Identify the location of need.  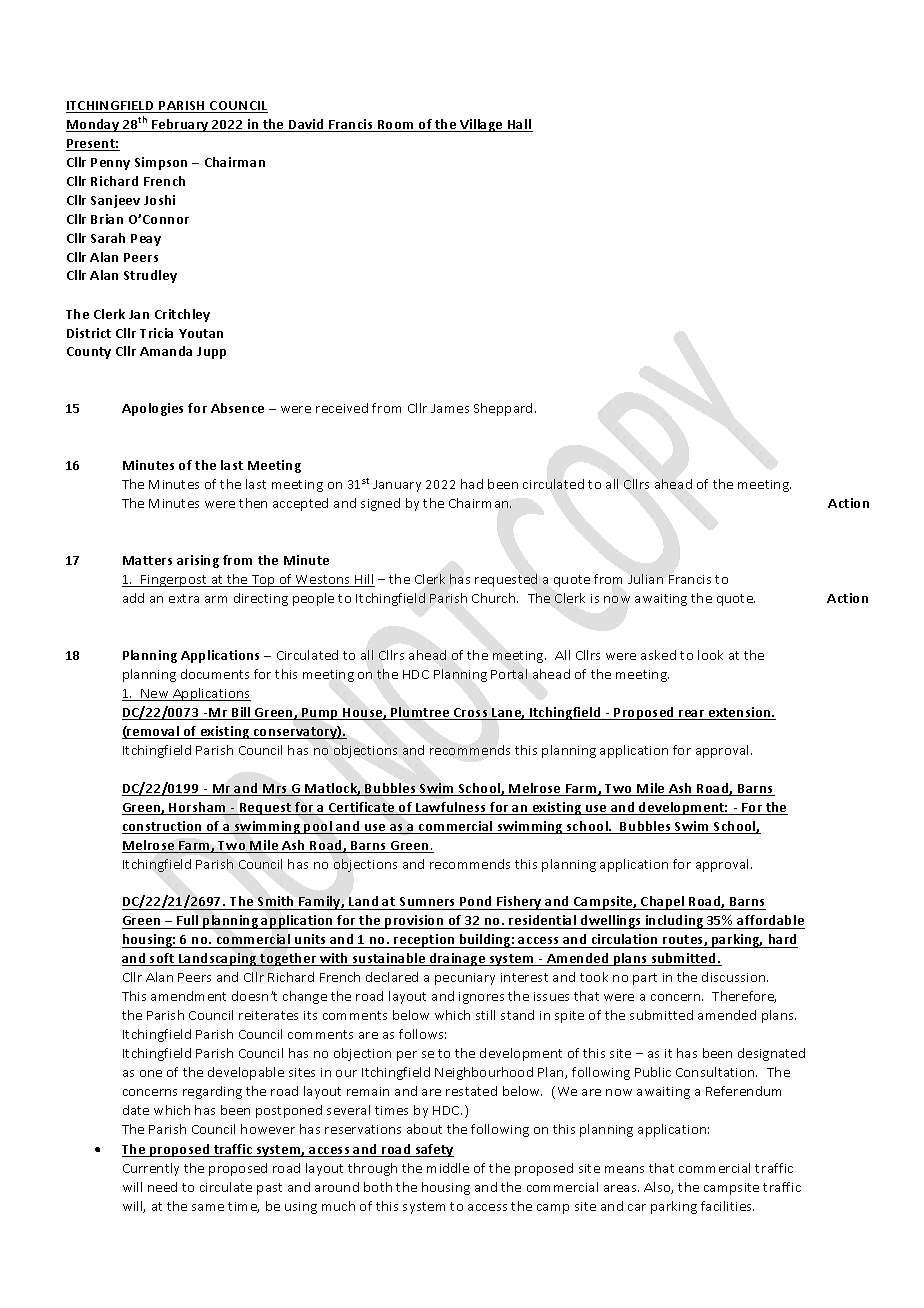
(162, 1187).
